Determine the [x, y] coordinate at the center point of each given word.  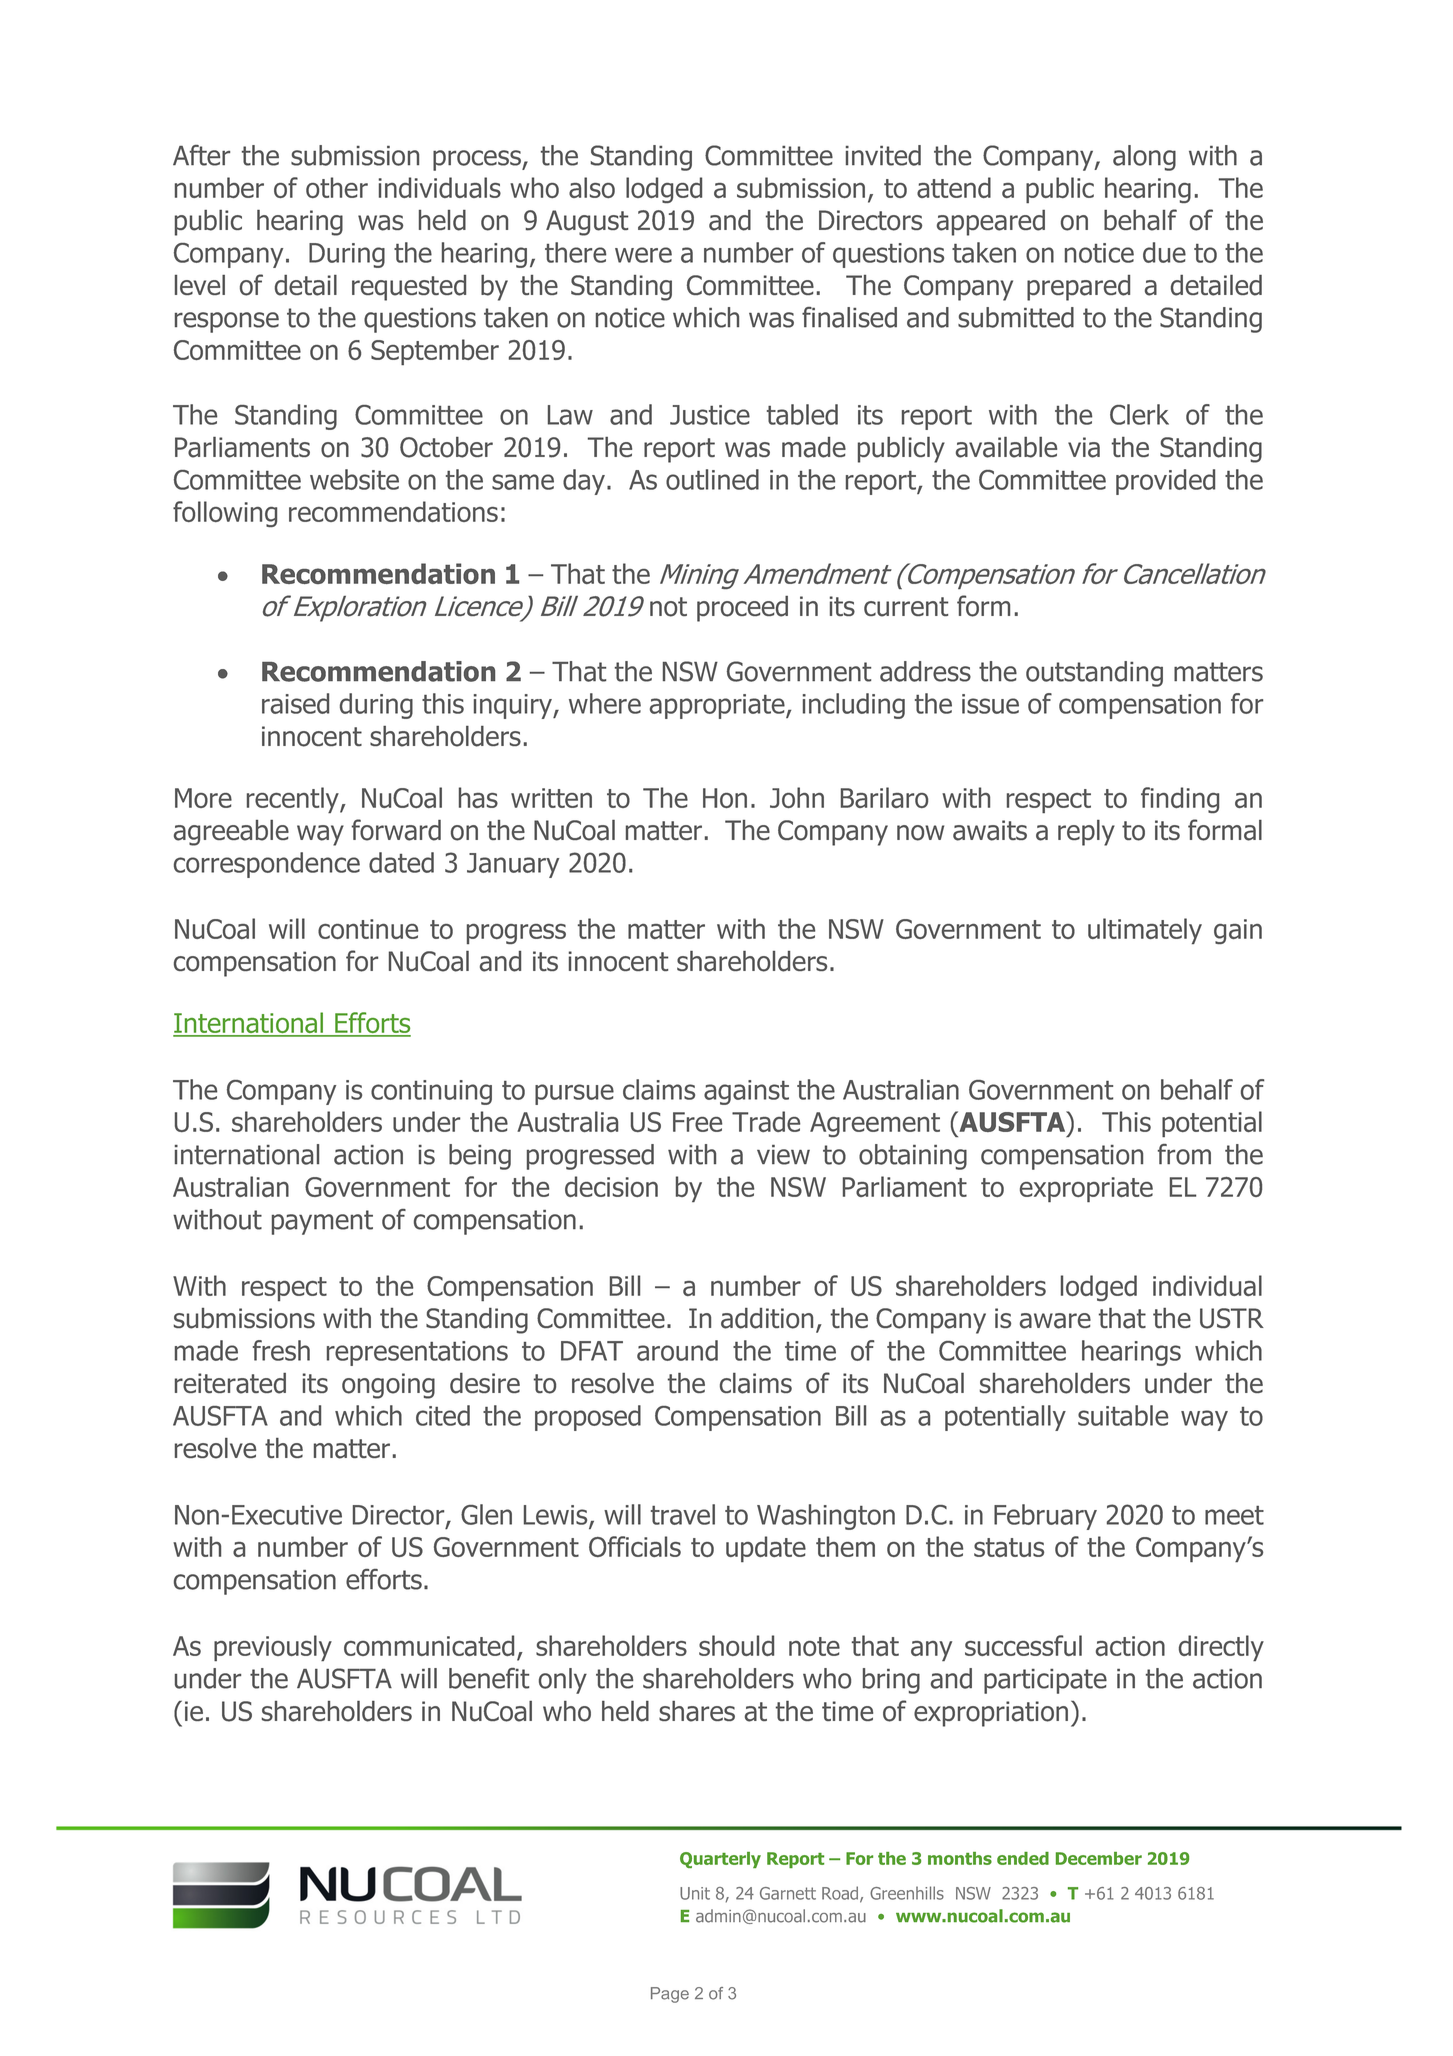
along [1144, 158]
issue [990, 704]
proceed [742, 609]
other [337, 187]
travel [683, 1514]
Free [697, 1122]
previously [273, 1648]
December [1099, 1858]
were [643, 255]
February [1045, 1517]
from [1184, 1154]
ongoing [388, 1386]
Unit [695, 1893]
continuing [431, 1092]
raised [295, 703]
